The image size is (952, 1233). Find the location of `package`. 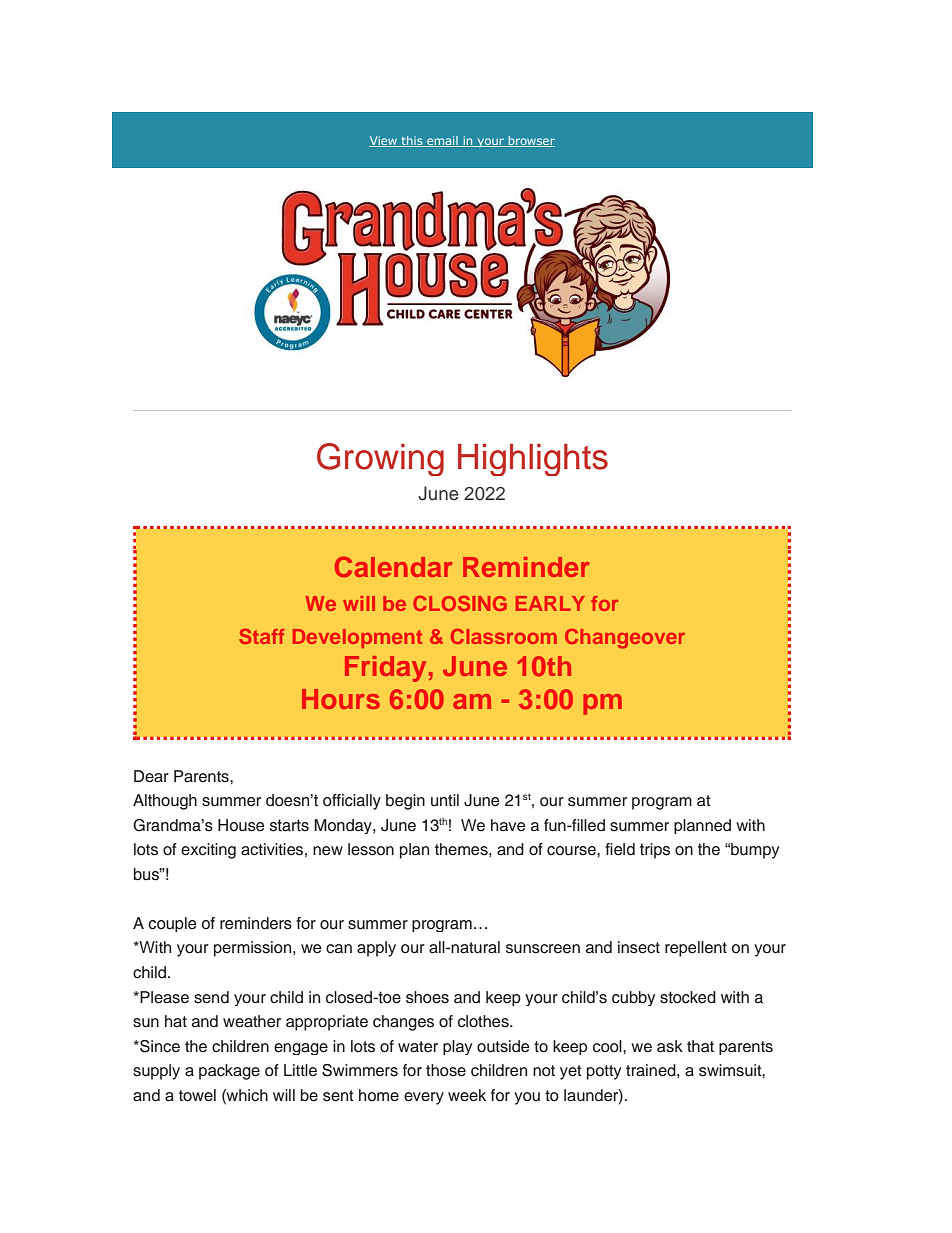

package is located at coordinates (229, 1072).
